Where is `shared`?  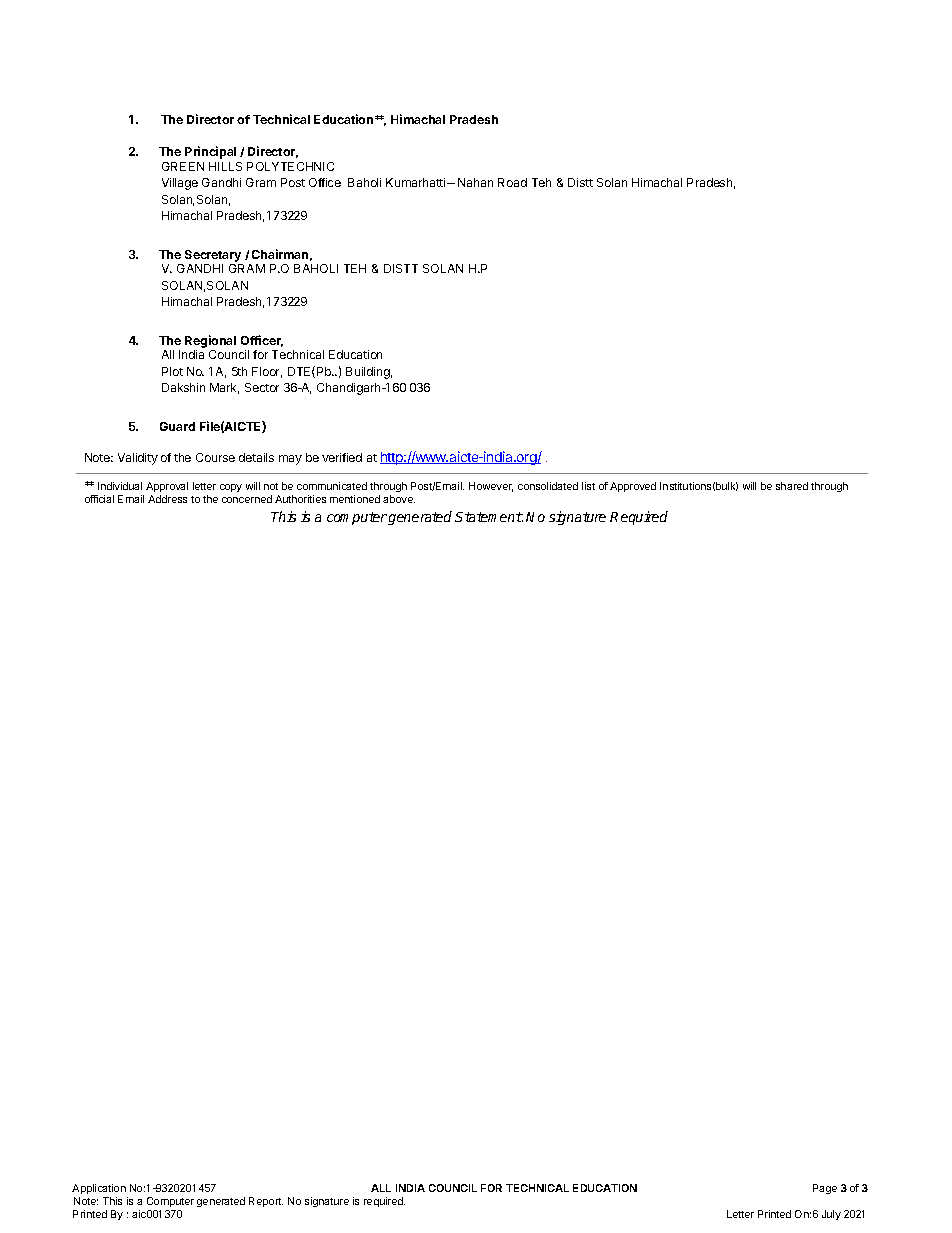
shared is located at coordinates (792, 486).
